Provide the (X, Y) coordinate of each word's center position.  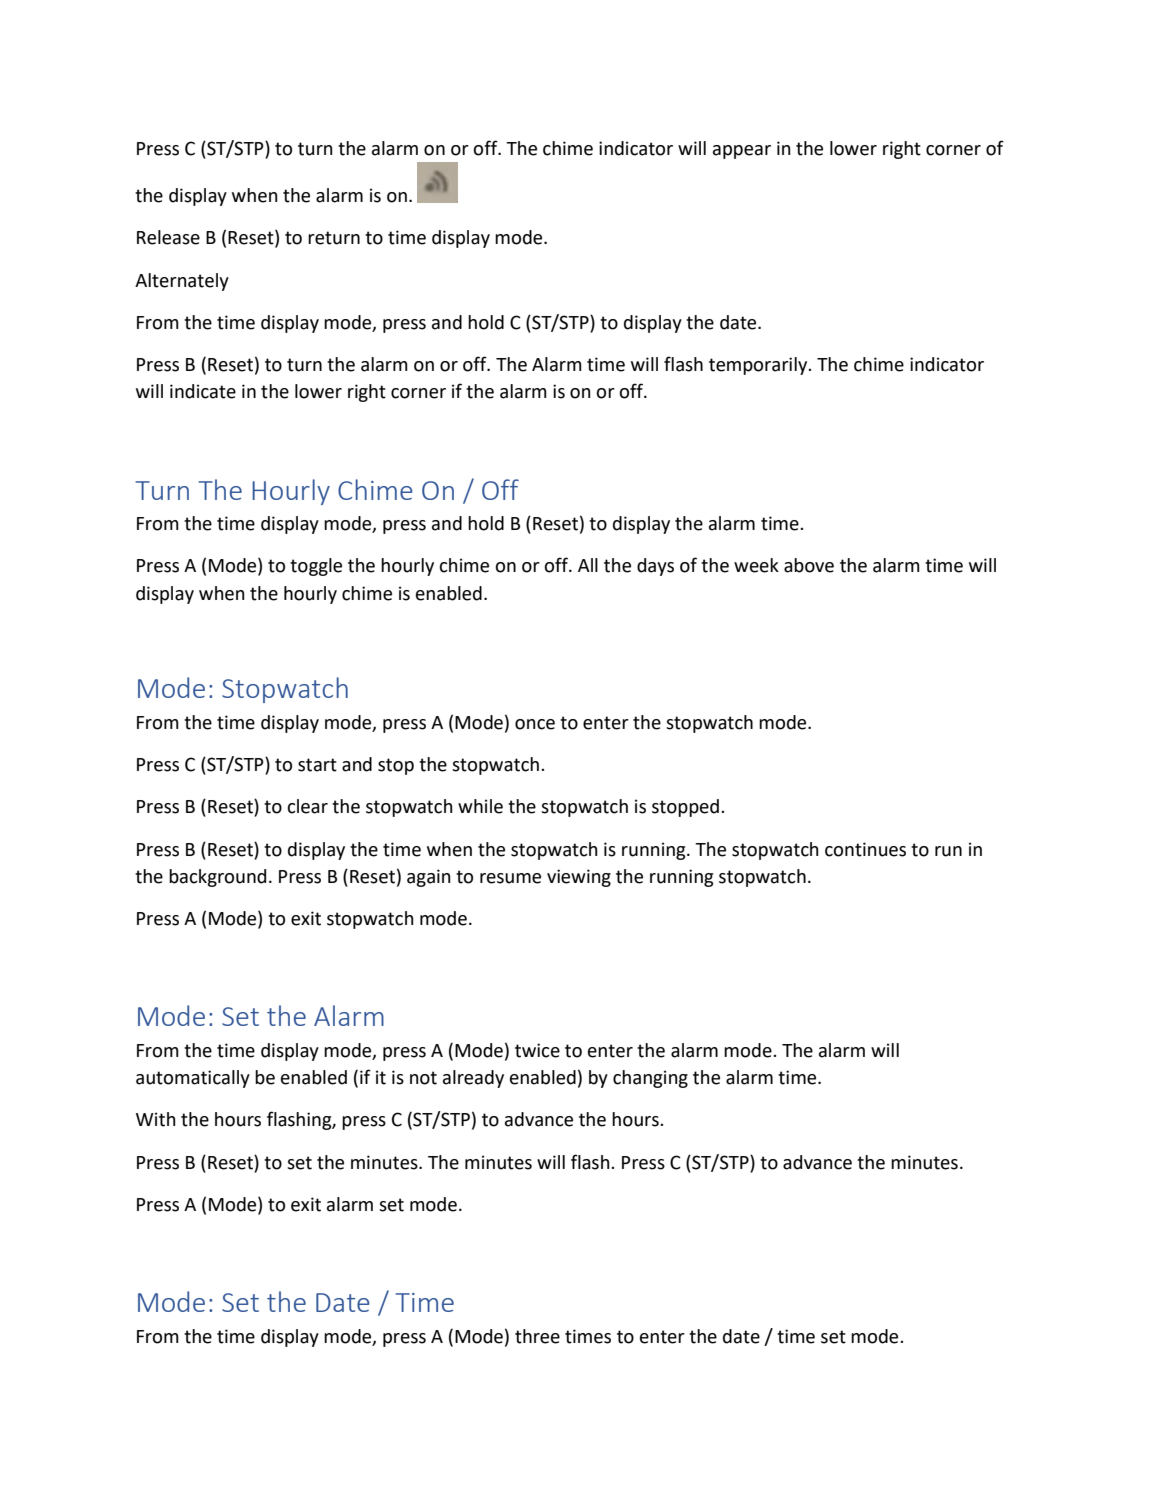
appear (742, 152)
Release (168, 237)
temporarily (759, 366)
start (317, 765)
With (156, 1119)
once (535, 724)
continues (865, 849)
